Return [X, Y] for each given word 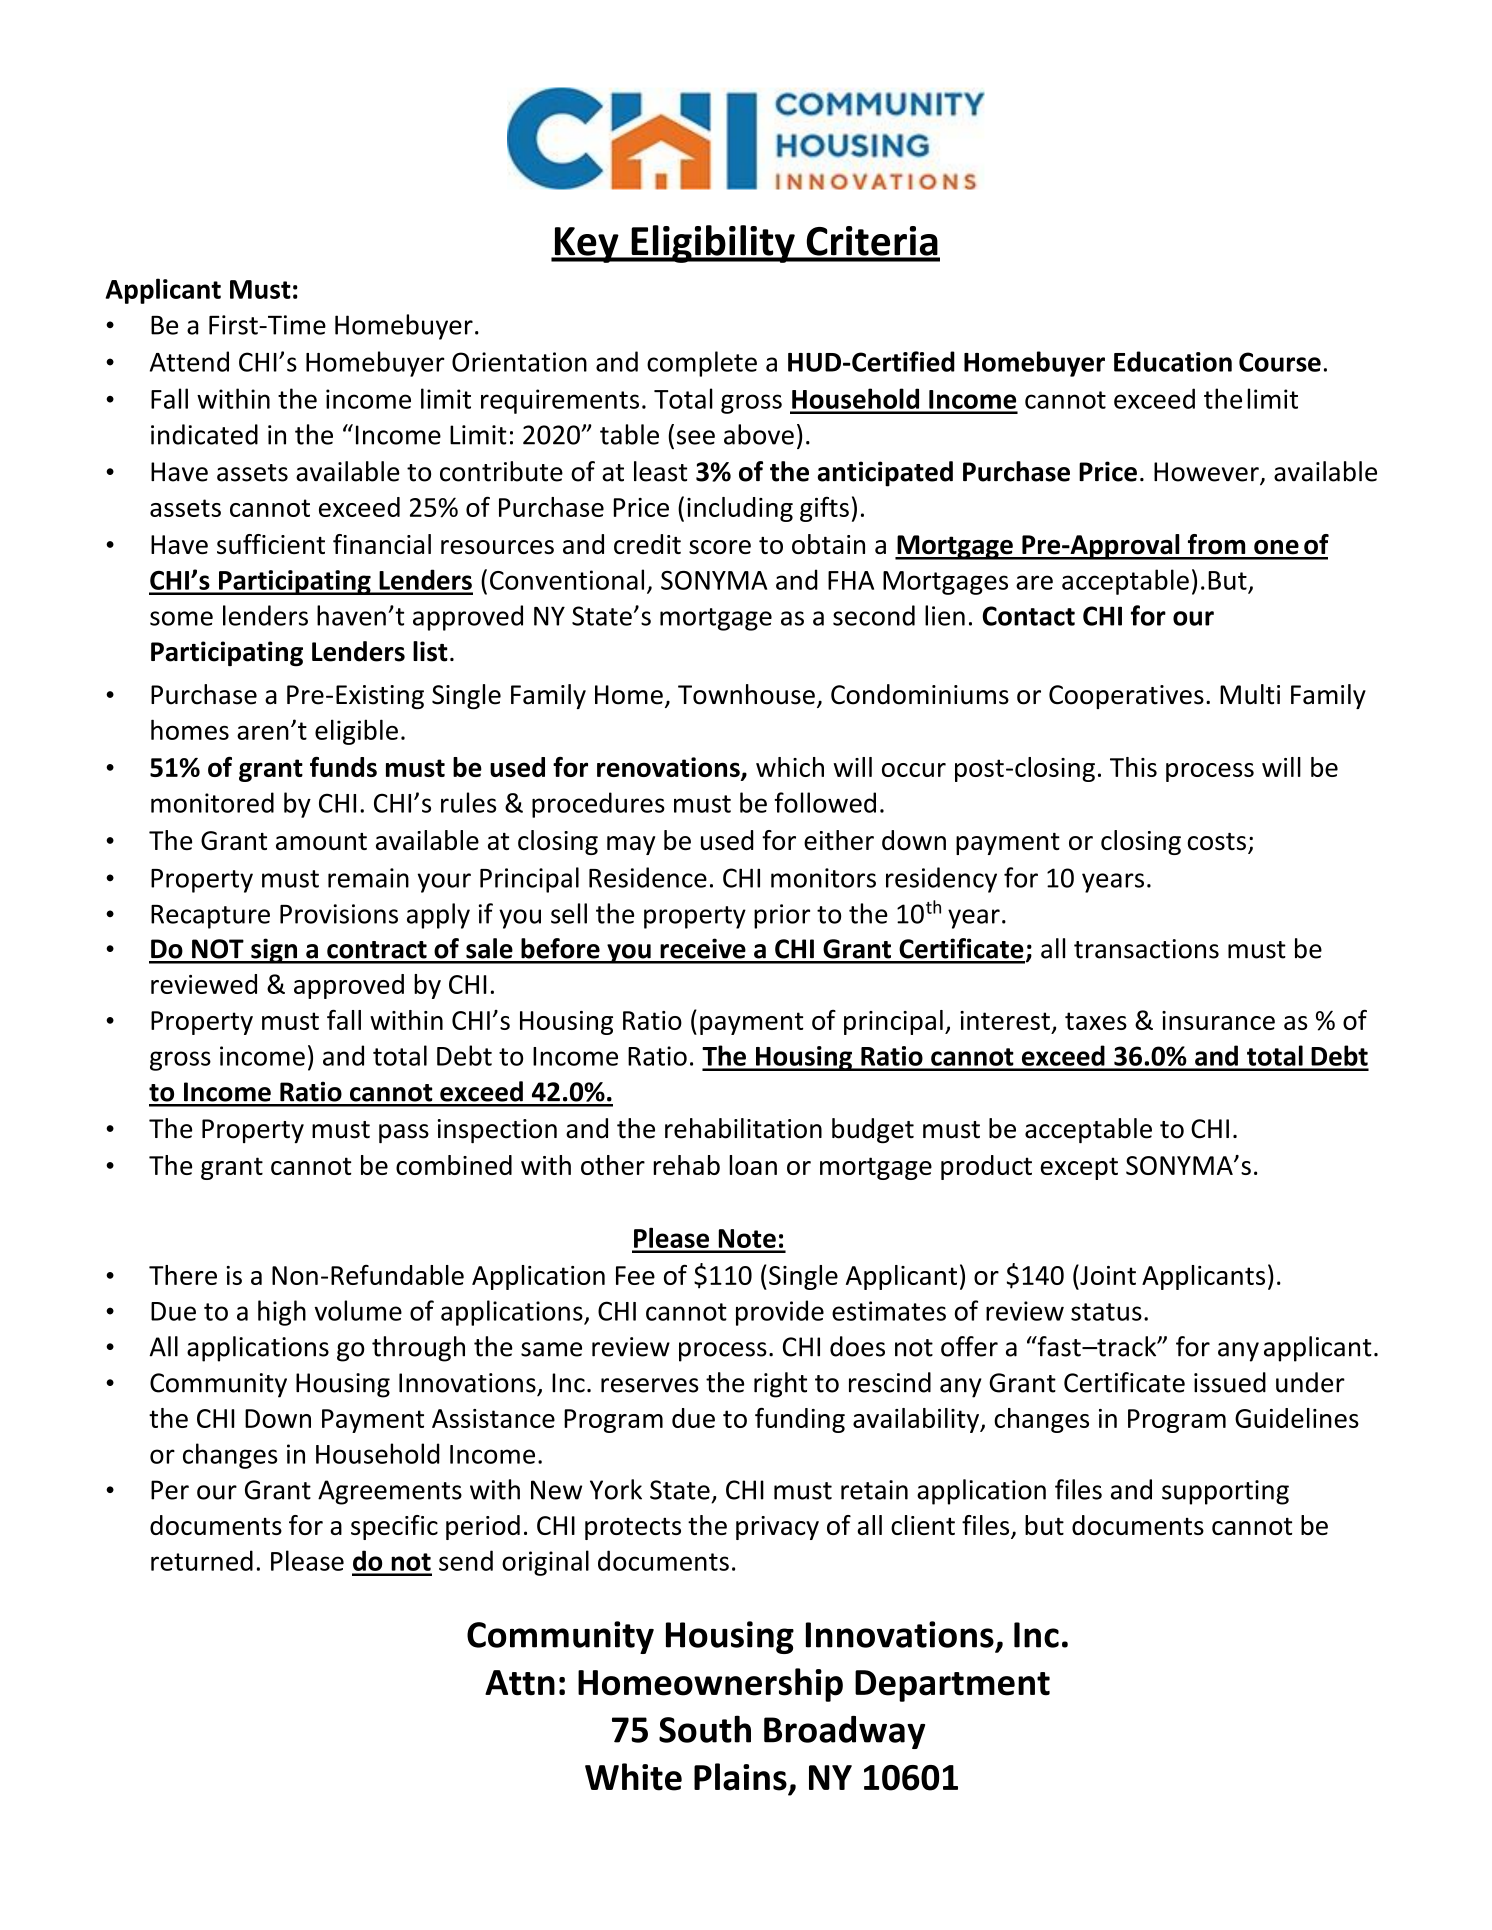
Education [1173, 361]
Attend [189, 361]
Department [952, 1686]
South [705, 1729]
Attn [520, 1683]
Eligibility [713, 244]
